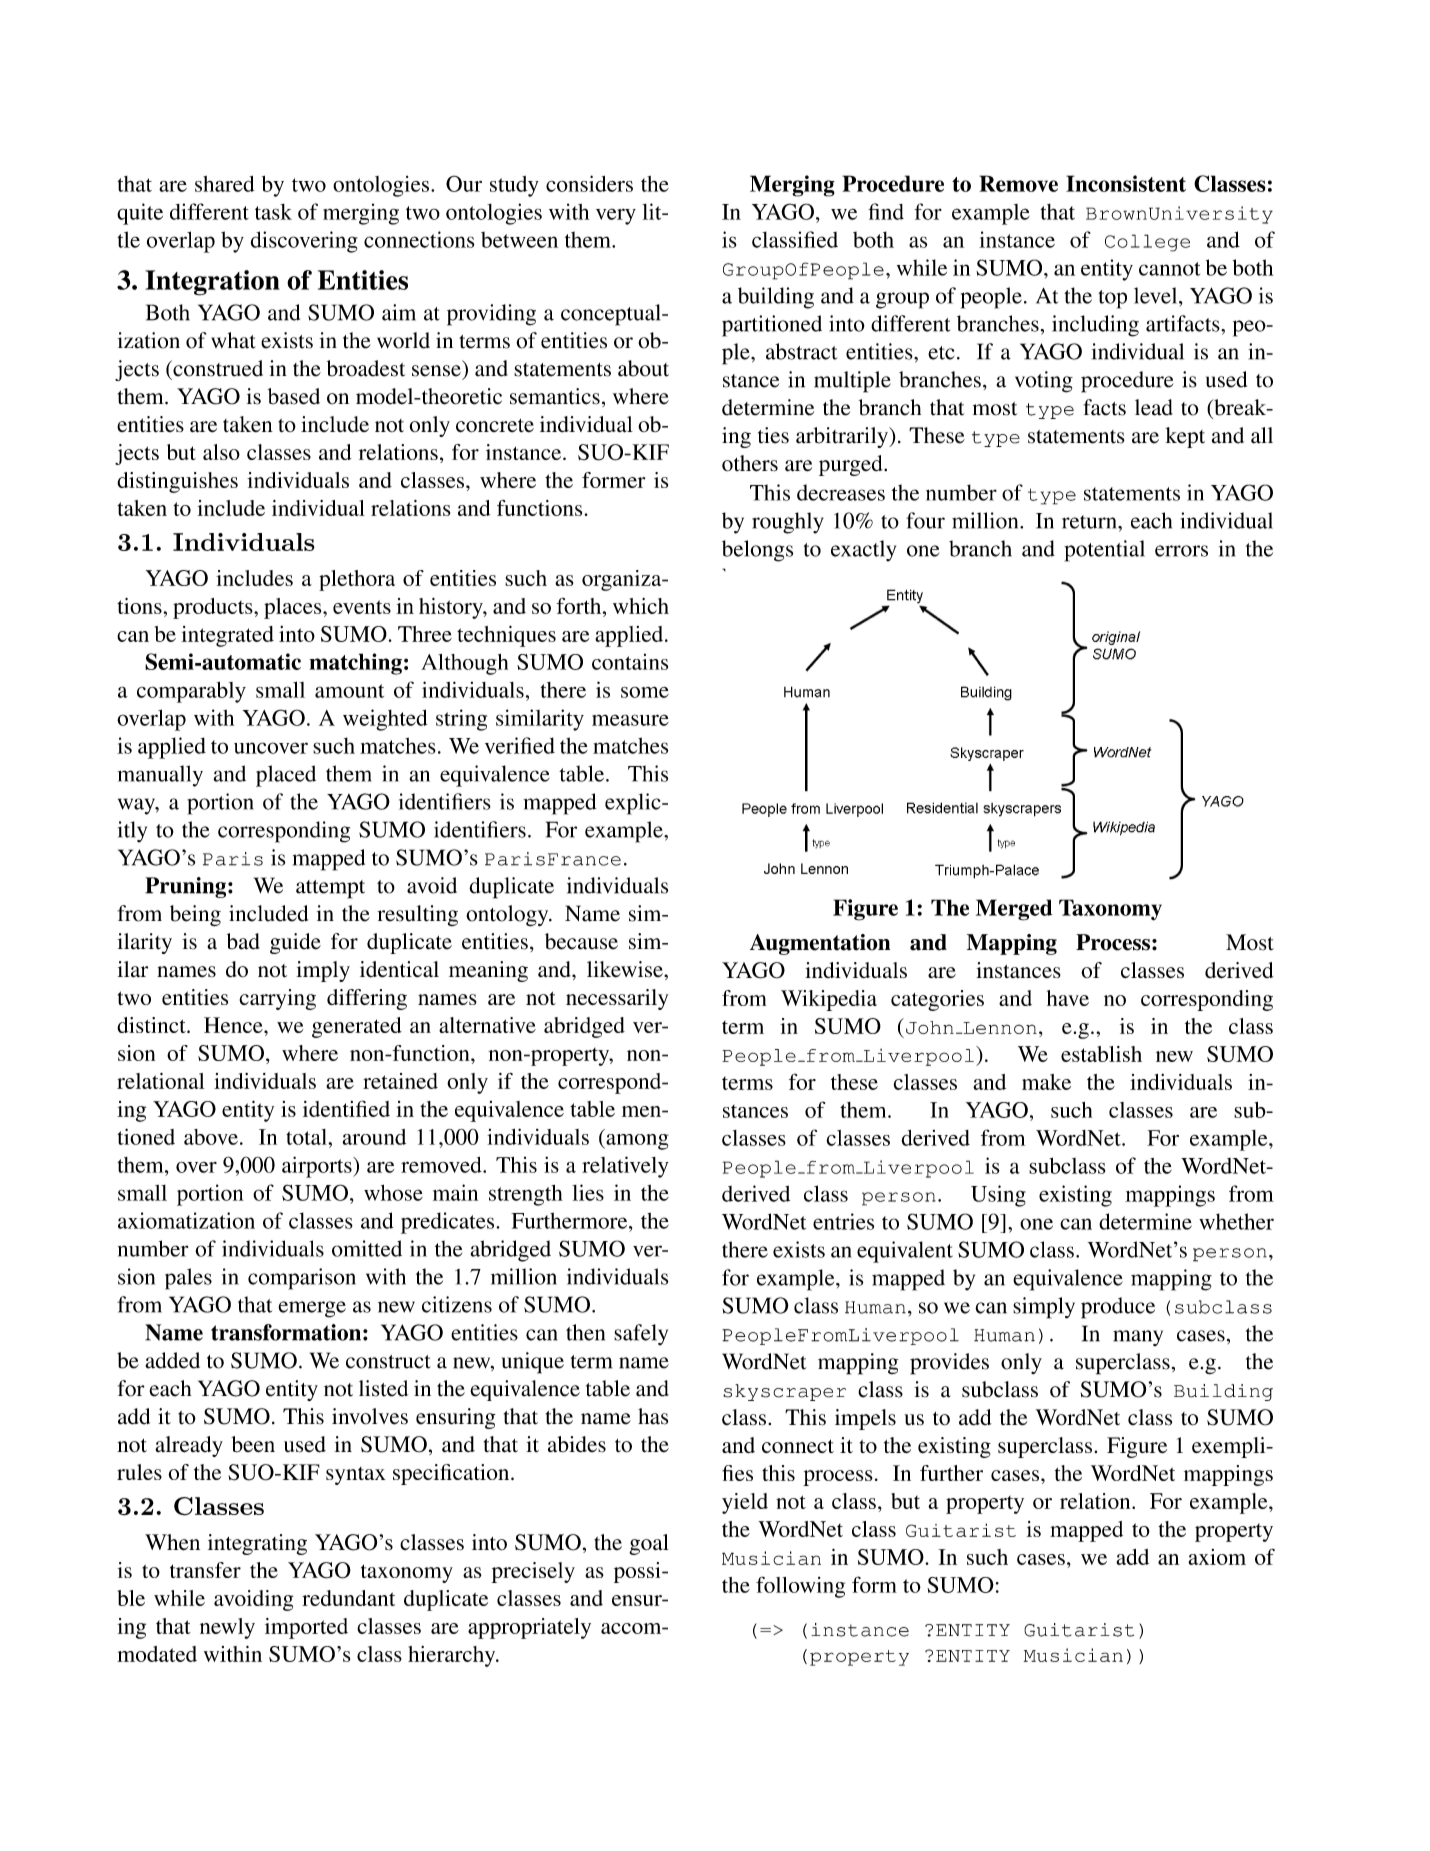 Image resolution: width=1430 pixels, height=1851 pixels. I want to click on emerge, so click(312, 1309).
